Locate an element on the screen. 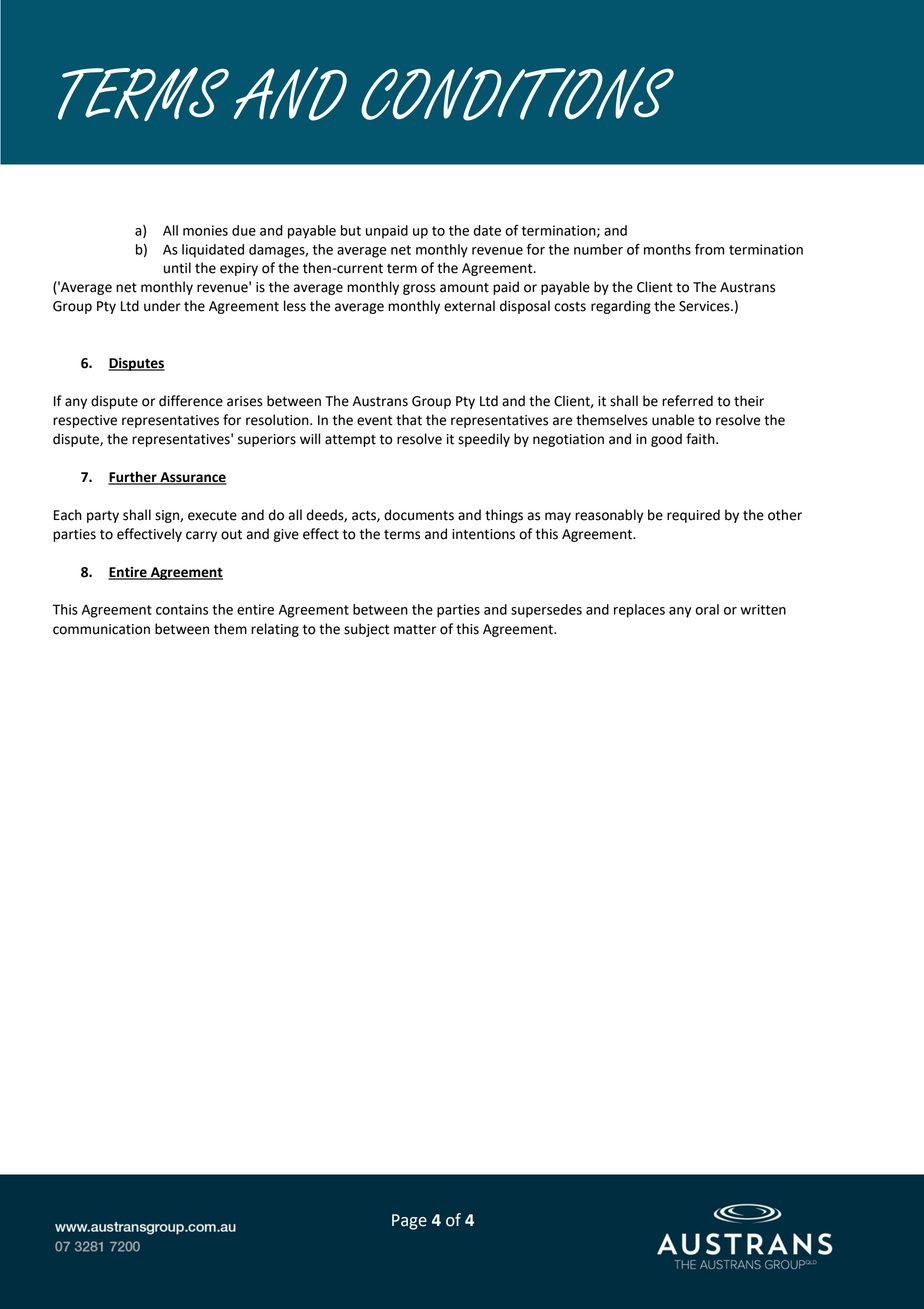 This screenshot has width=924, height=1309. matter is located at coordinates (415, 630).
